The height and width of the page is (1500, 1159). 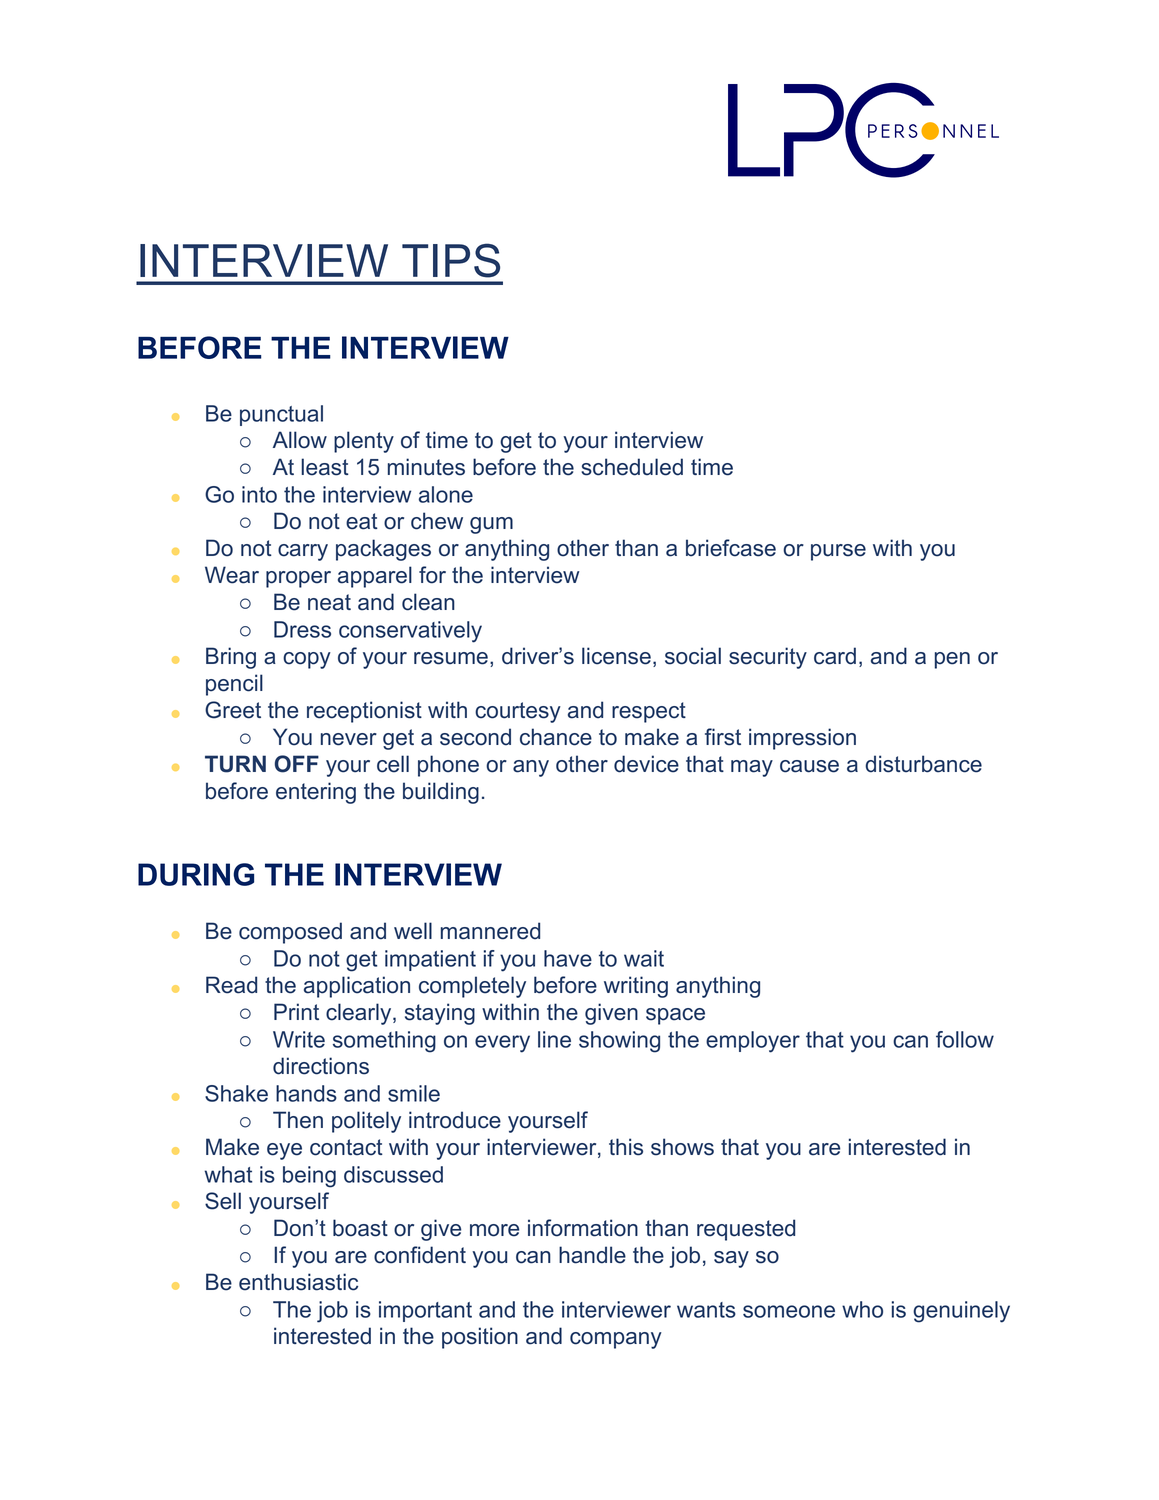 What do you see at coordinates (451, 260) in the page?
I see `TIPS` at bounding box center [451, 260].
